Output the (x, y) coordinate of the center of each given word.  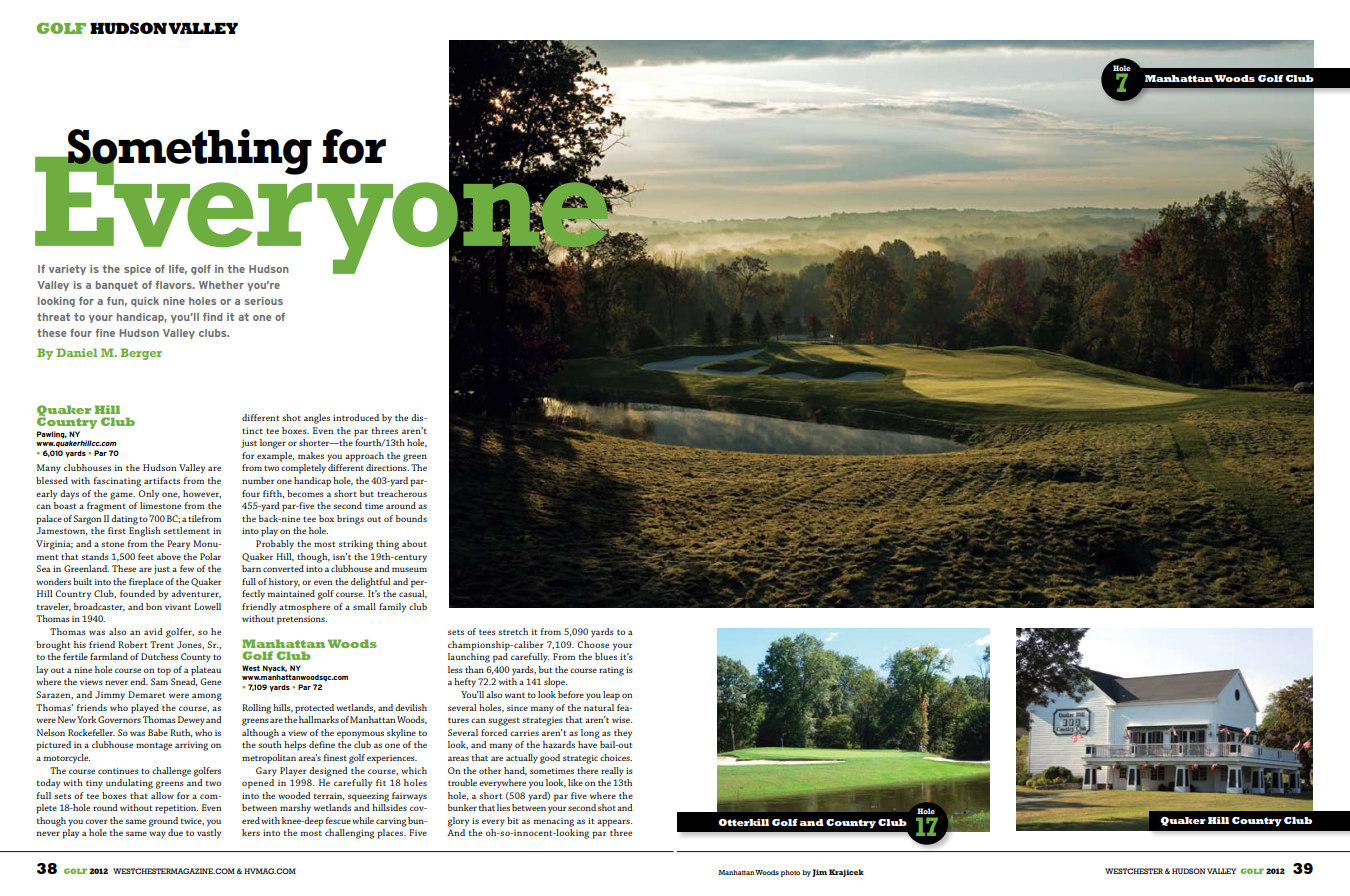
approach (364, 457)
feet (146, 556)
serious (264, 301)
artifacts (162, 480)
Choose (593, 644)
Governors (119, 719)
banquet (117, 286)
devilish (411, 707)
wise (622, 719)
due (175, 832)
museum (409, 569)
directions (387, 467)
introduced (356, 417)
